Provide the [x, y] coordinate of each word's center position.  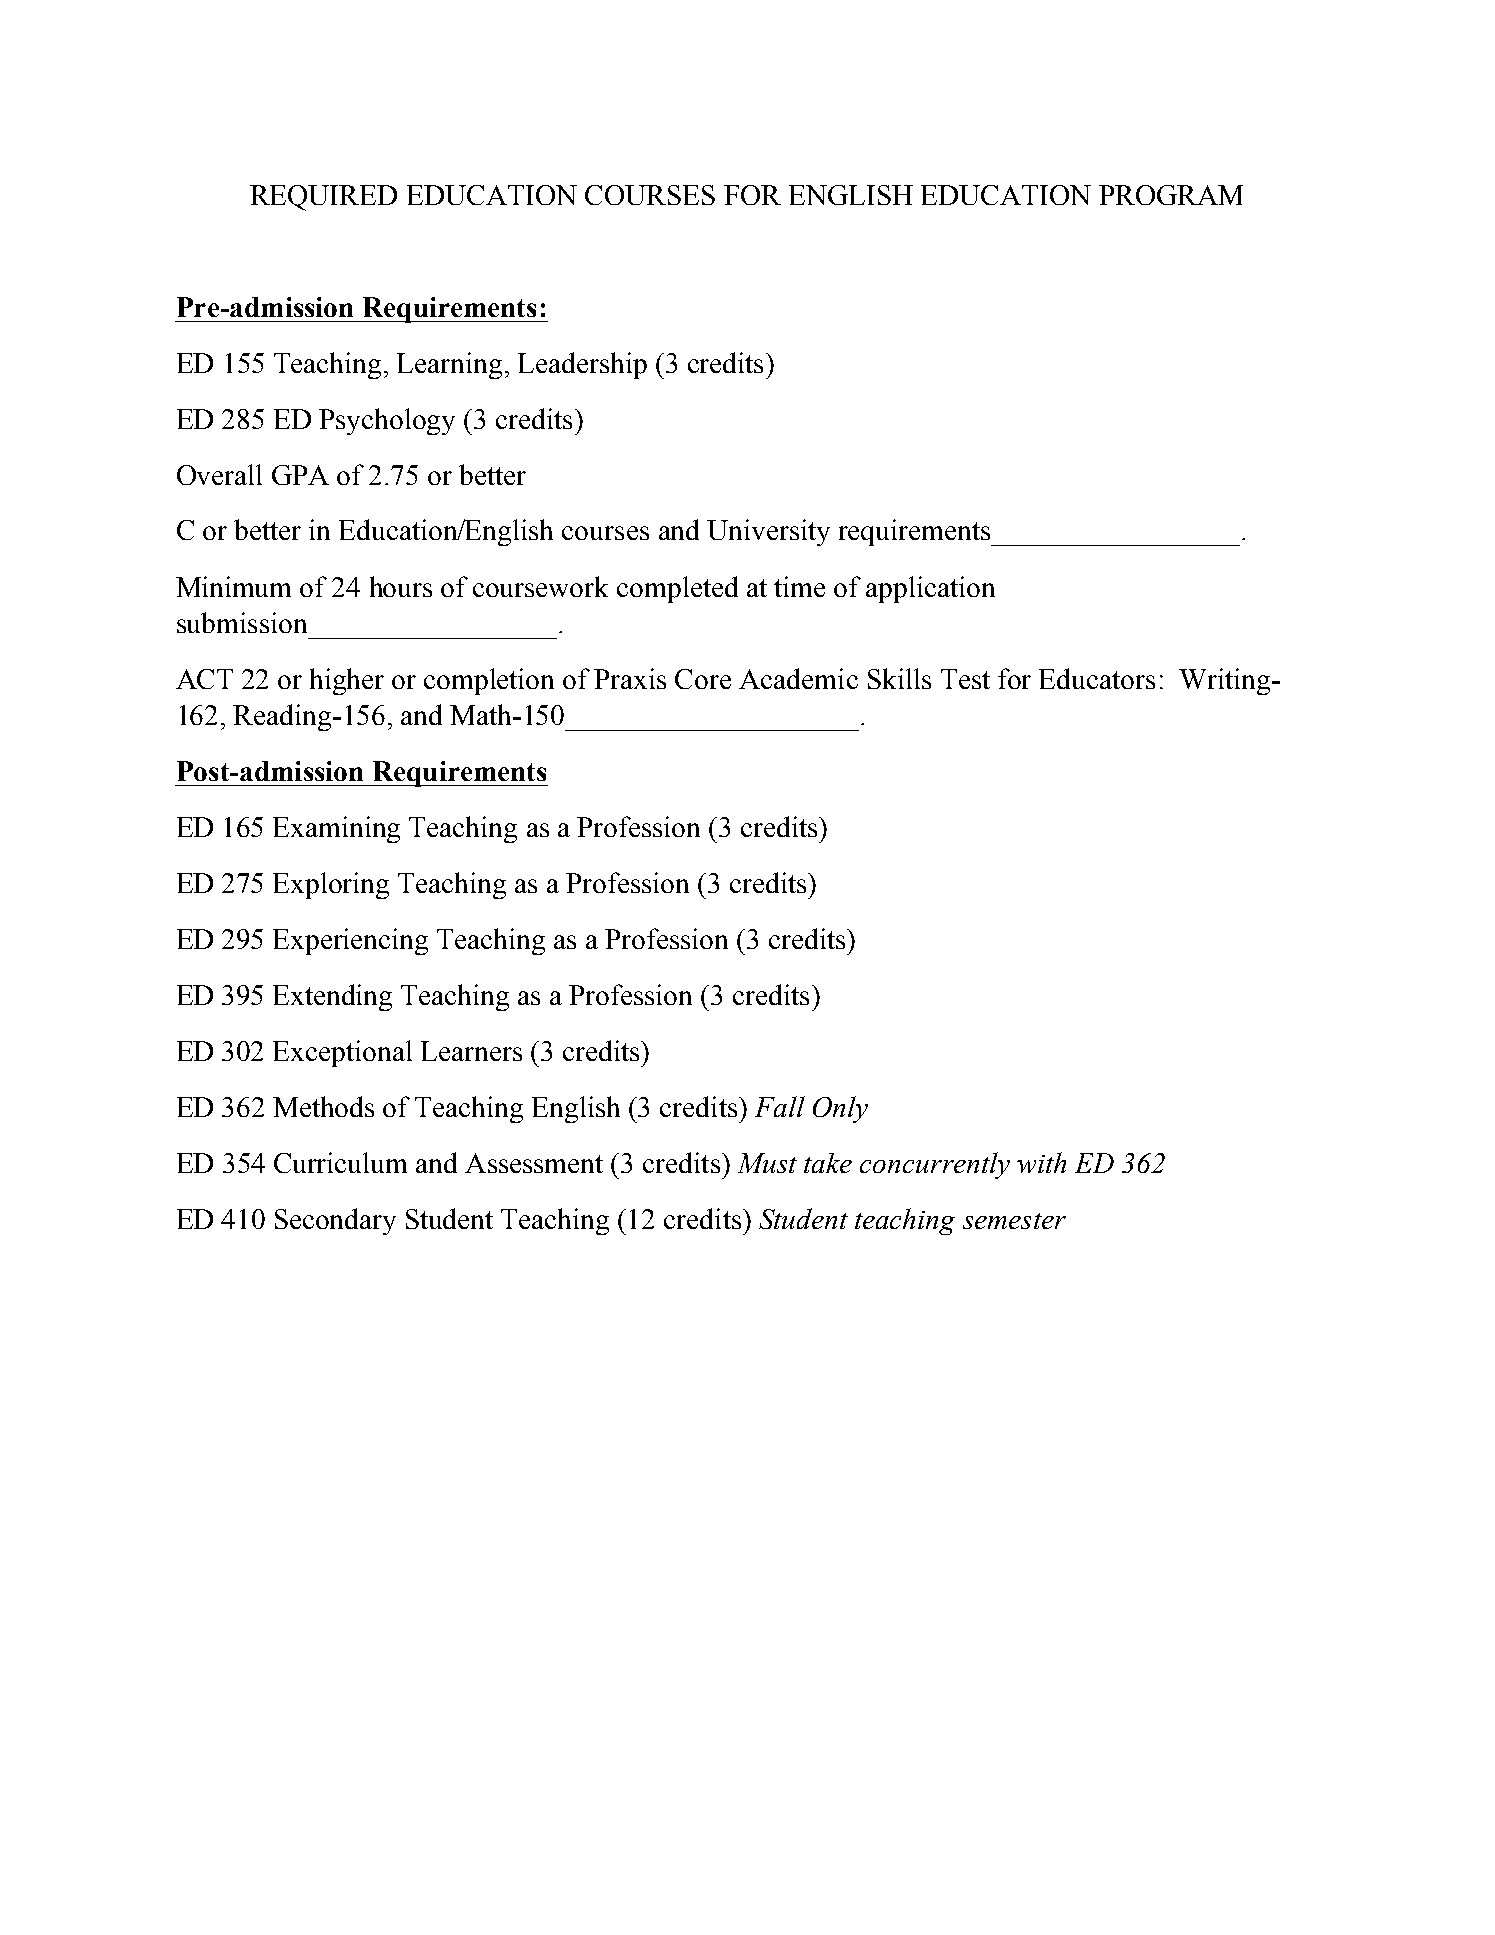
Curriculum [340, 1162]
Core [703, 679]
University [768, 532]
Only [840, 1109]
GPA [300, 475]
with [1041, 1162]
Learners [471, 1051]
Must [767, 1163]
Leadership [582, 365]
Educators [1097, 678]
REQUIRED [323, 198]
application [930, 589]
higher [347, 681]
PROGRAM [1171, 195]
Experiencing [350, 941]
